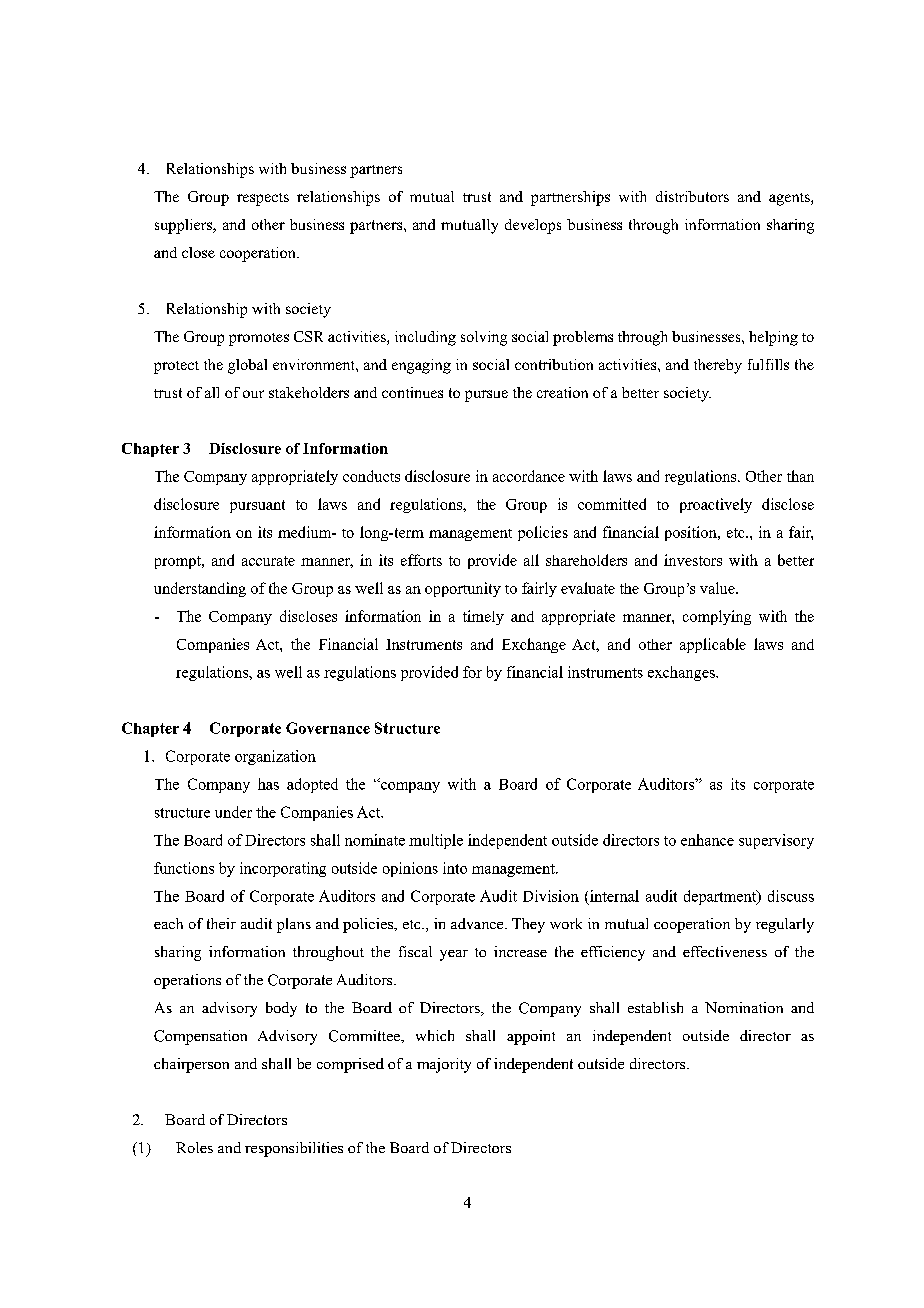 This page has height=1308, width=924. What do you see at coordinates (533, 226) in the page?
I see `develops` at bounding box center [533, 226].
